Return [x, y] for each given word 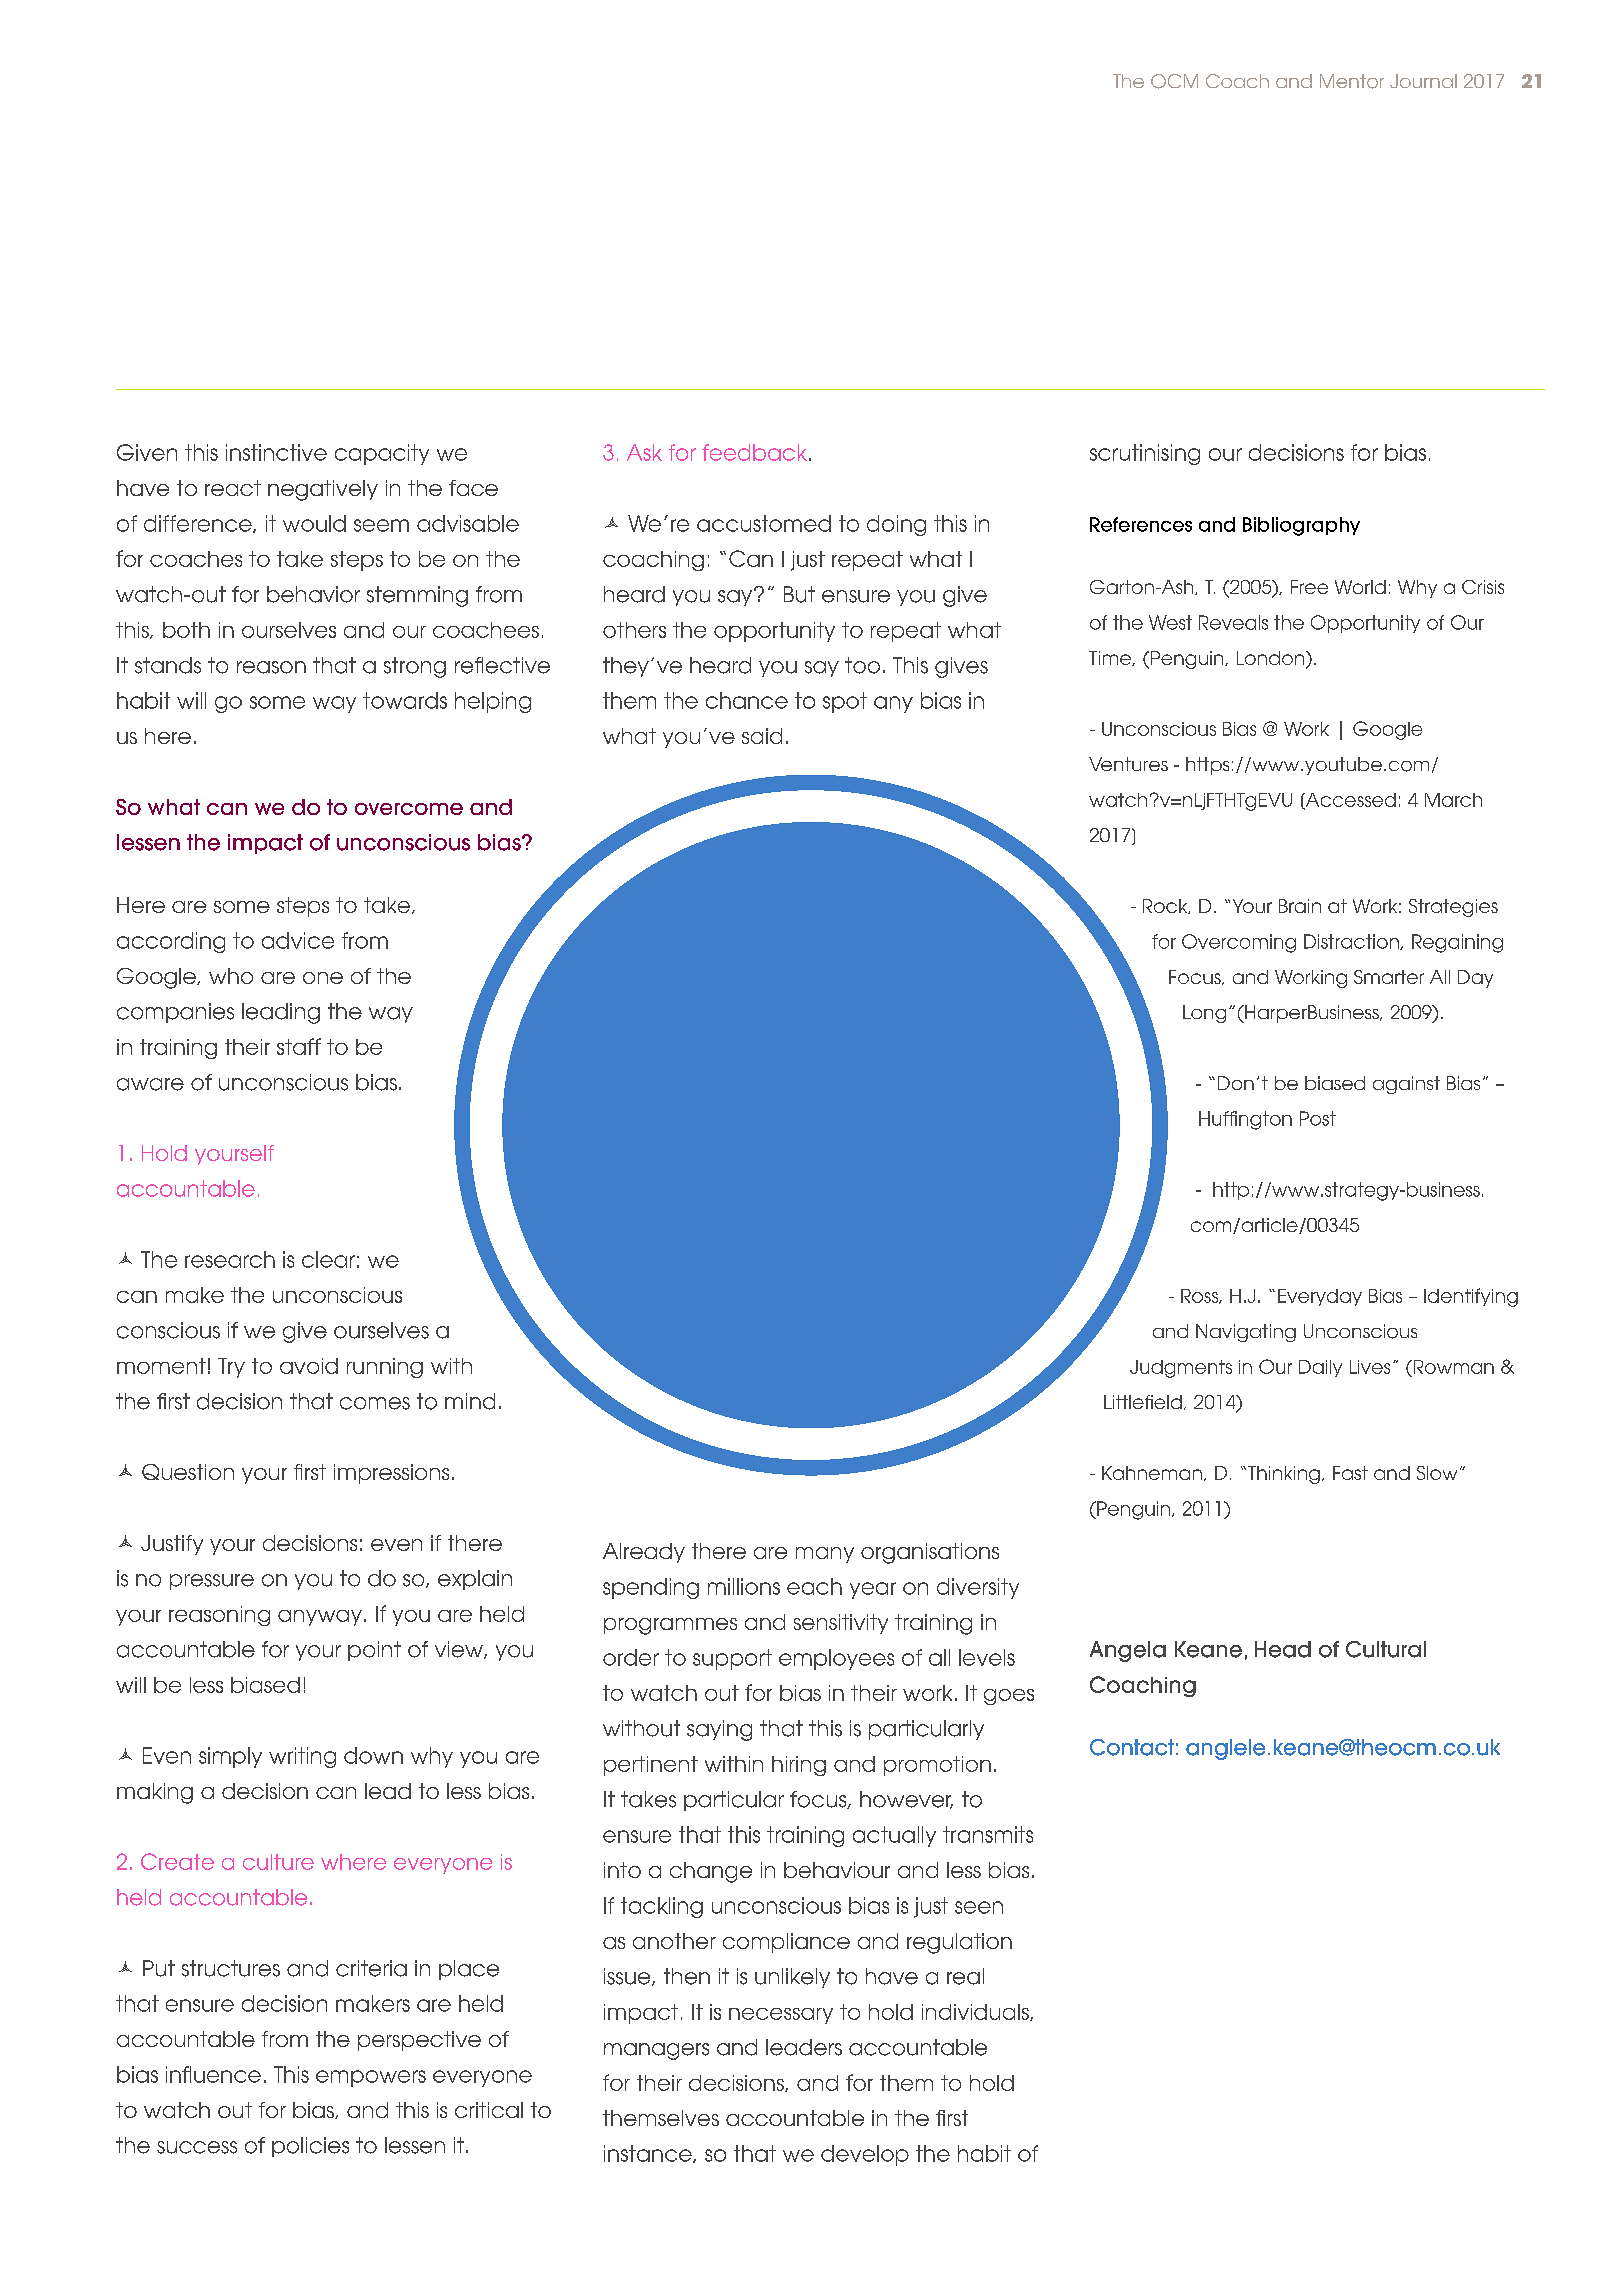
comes [375, 1403]
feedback [754, 452]
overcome [409, 809]
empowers [371, 2078]
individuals [976, 2012]
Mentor [1352, 81]
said [762, 736]
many [825, 1555]
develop [865, 2155]
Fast [1350, 1473]
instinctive [276, 452]
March [1453, 800]
